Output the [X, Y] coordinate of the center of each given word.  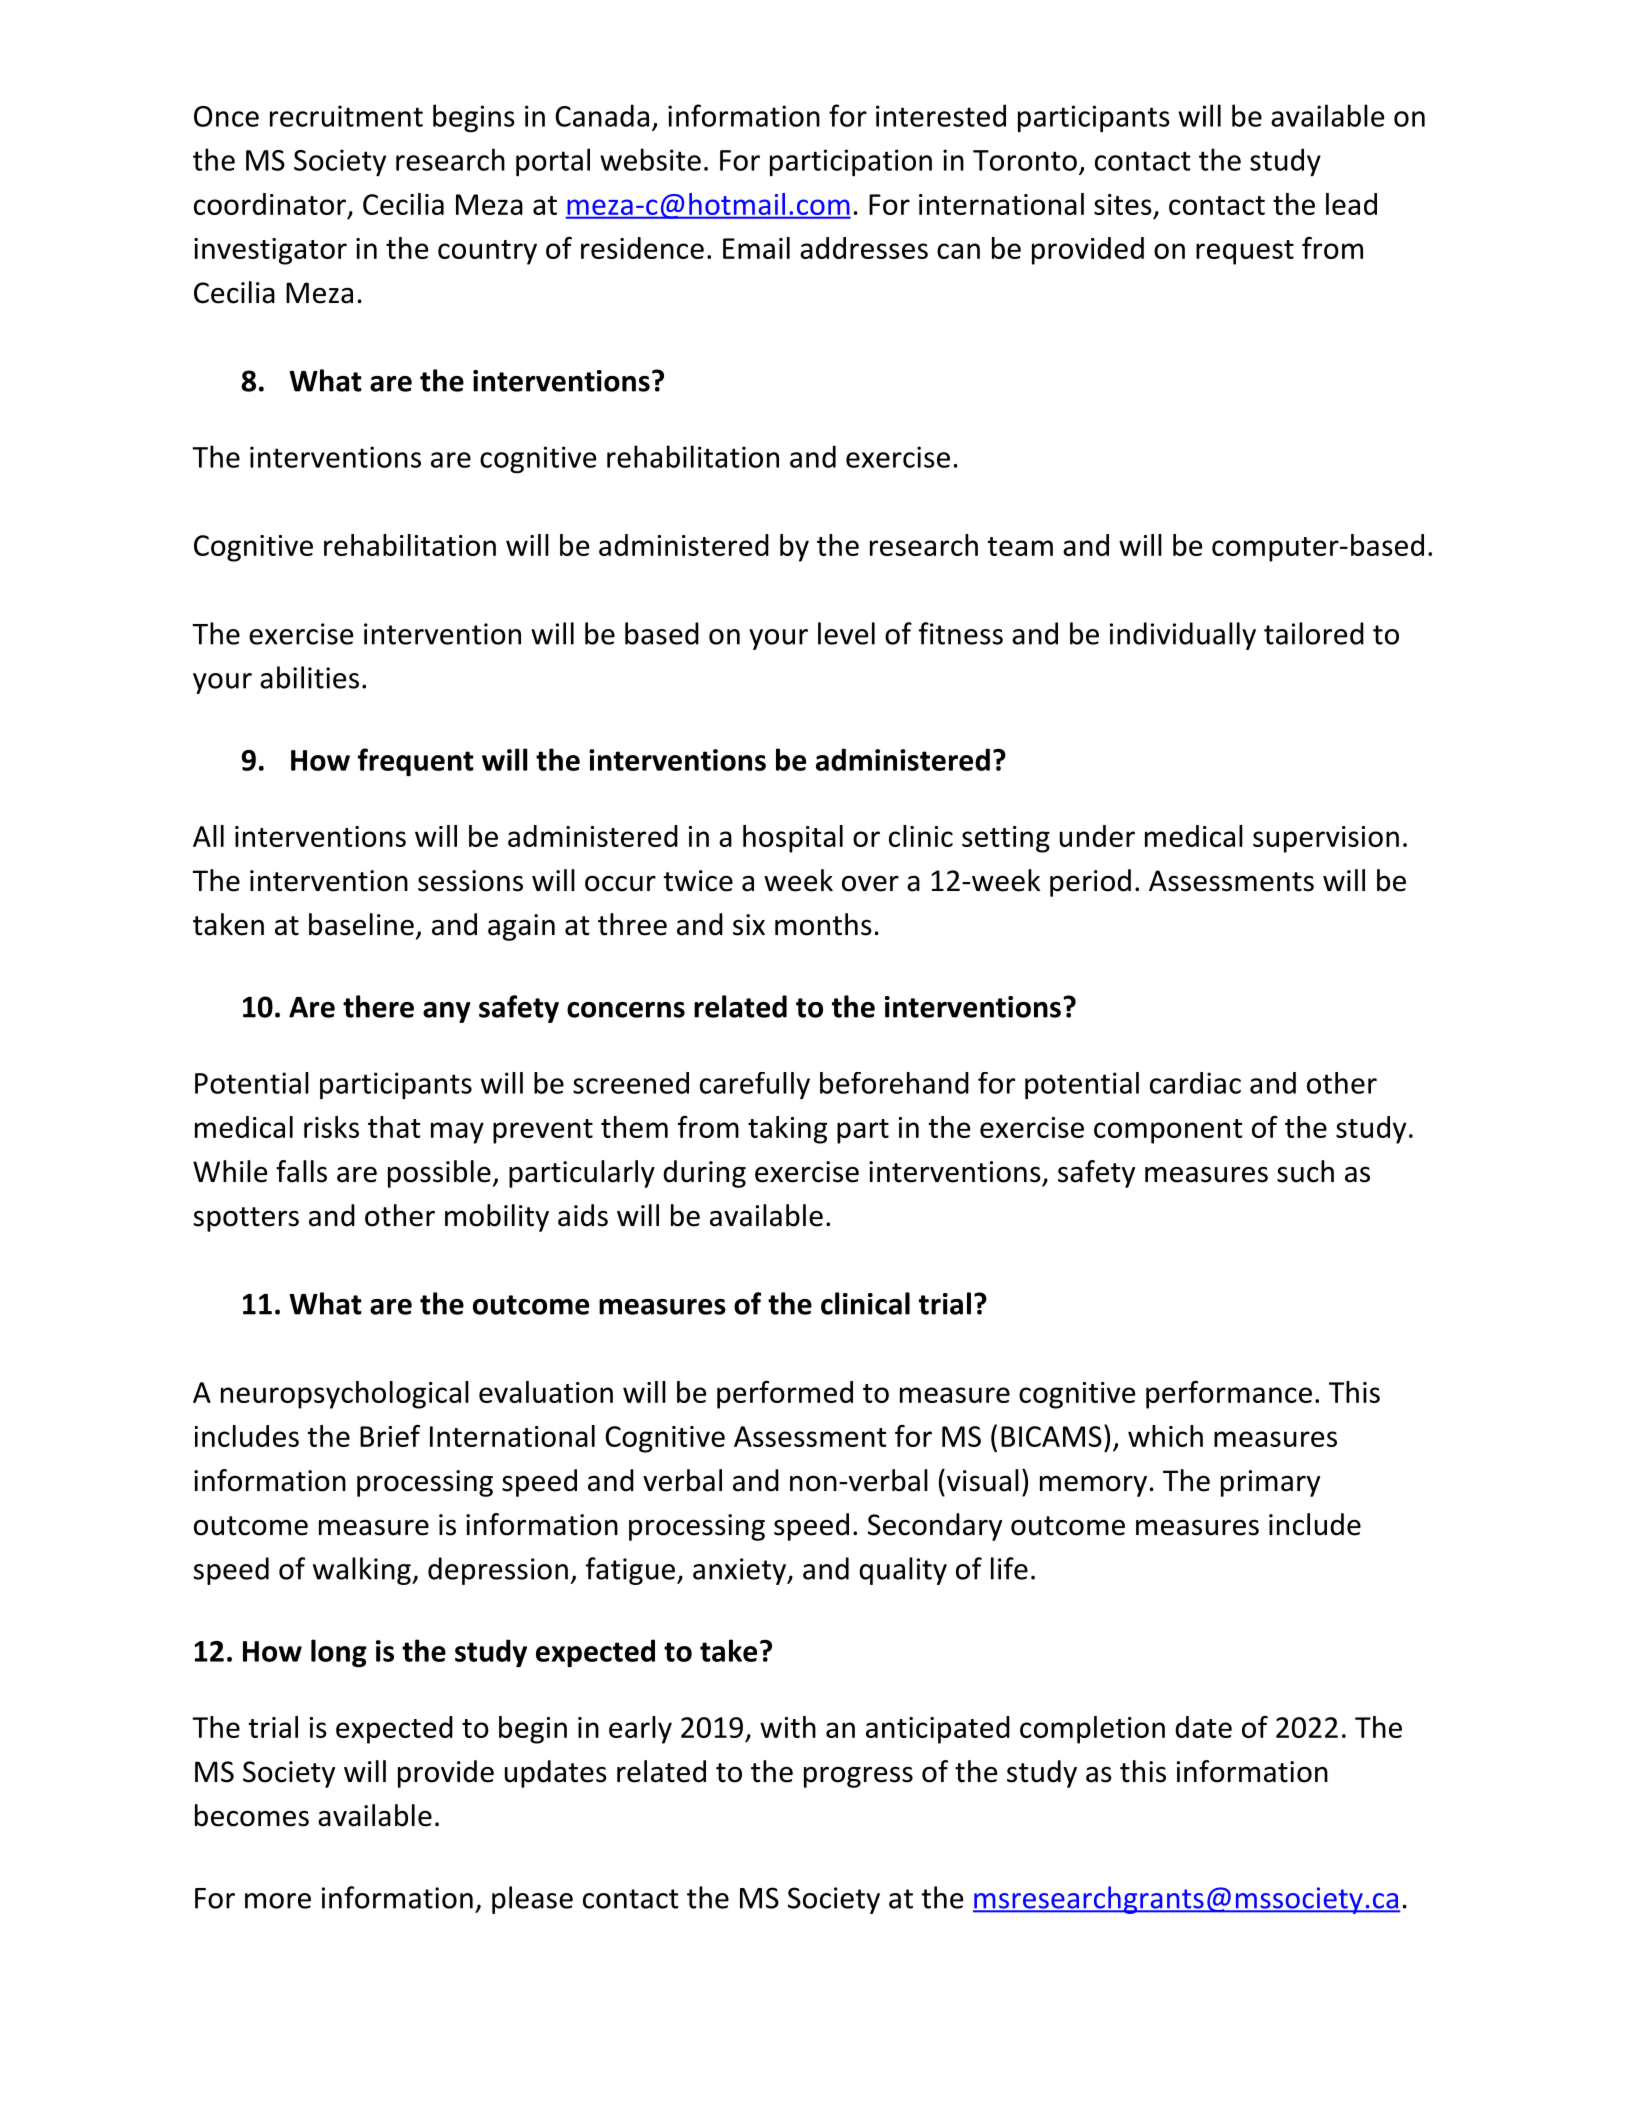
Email [756, 248]
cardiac [1195, 1083]
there [378, 1006]
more [278, 1901]
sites [1123, 204]
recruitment [346, 116]
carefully [755, 1085]
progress [858, 1777]
